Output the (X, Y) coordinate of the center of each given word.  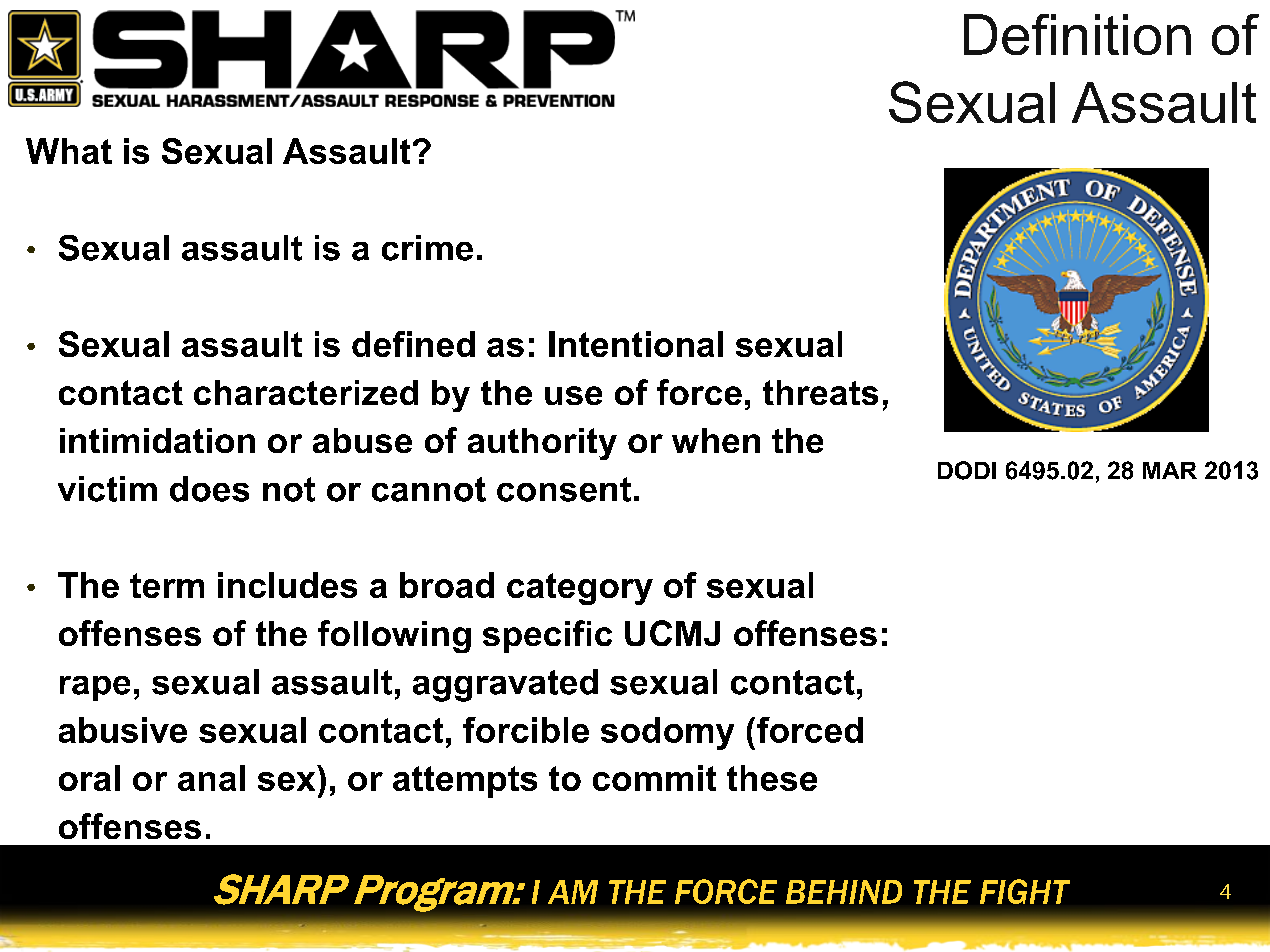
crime (427, 248)
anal (211, 778)
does (209, 489)
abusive (123, 730)
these (772, 778)
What (69, 151)
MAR (1170, 470)
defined (413, 344)
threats (820, 392)
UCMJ (672, 633)
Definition (1077, 34)
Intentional (636, 344)
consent (564, 489)
